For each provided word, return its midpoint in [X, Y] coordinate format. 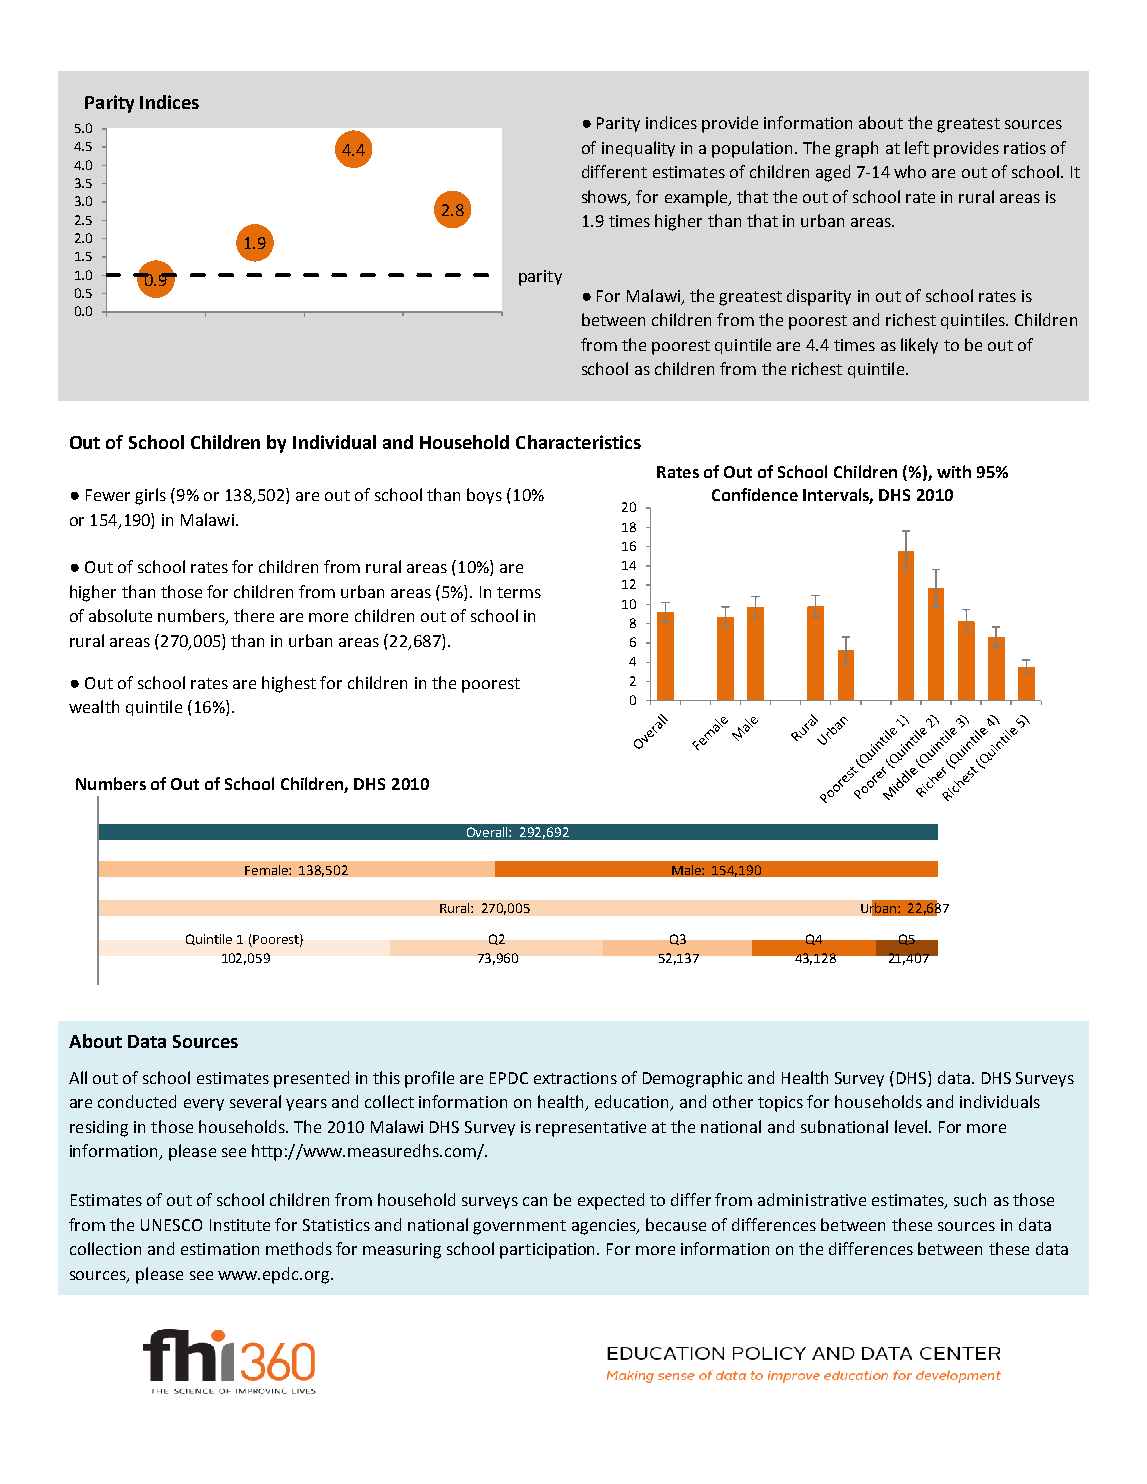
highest [289, 684]
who [910, 171]
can [535, 1201]
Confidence [755, 494]
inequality [638, 149]
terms [519, 592]
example [697, 198]
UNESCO [171, 1225]
